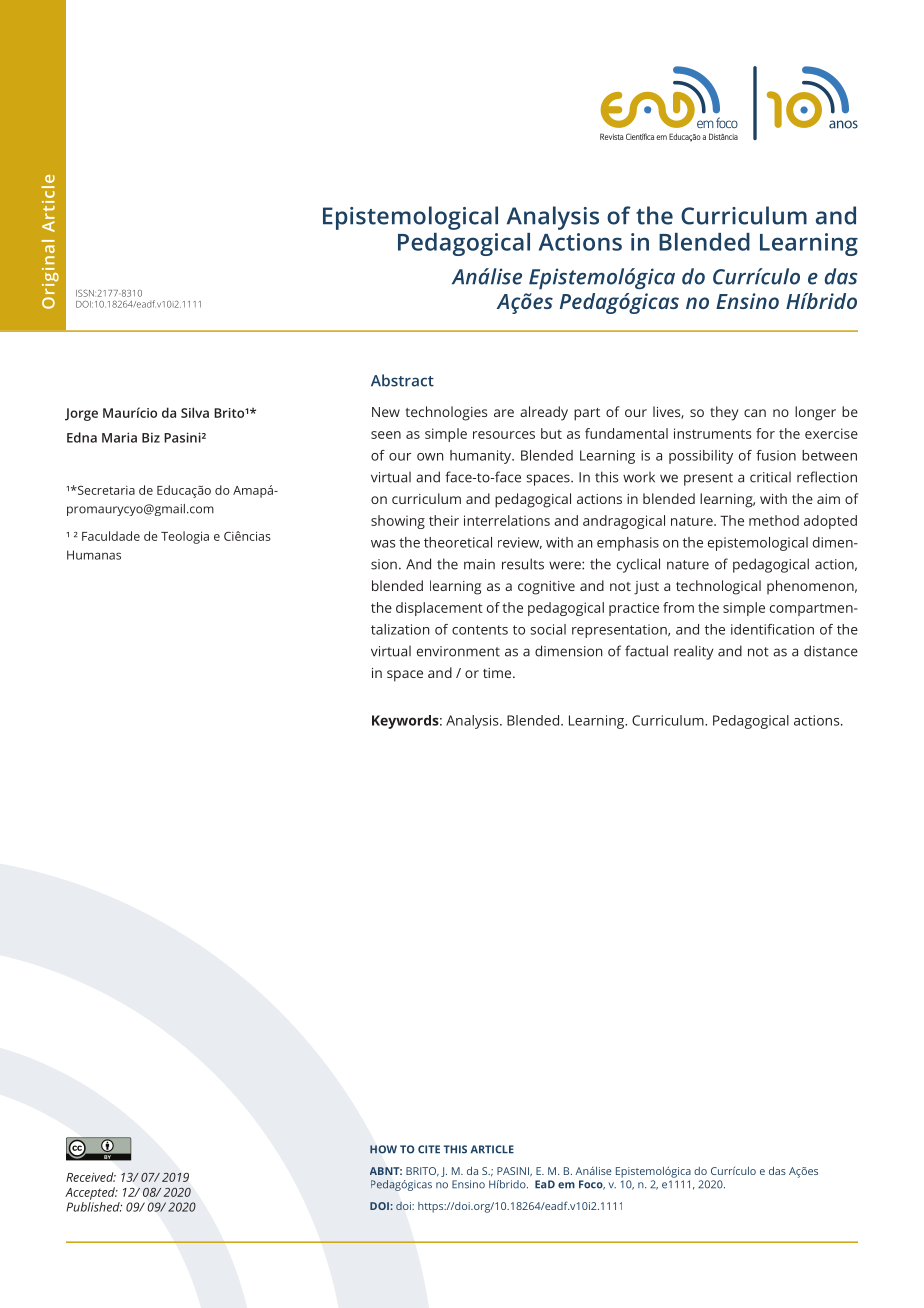 The width and height of the screenshot is (924, 1308). I want to click on contents, so click(480, 630).
